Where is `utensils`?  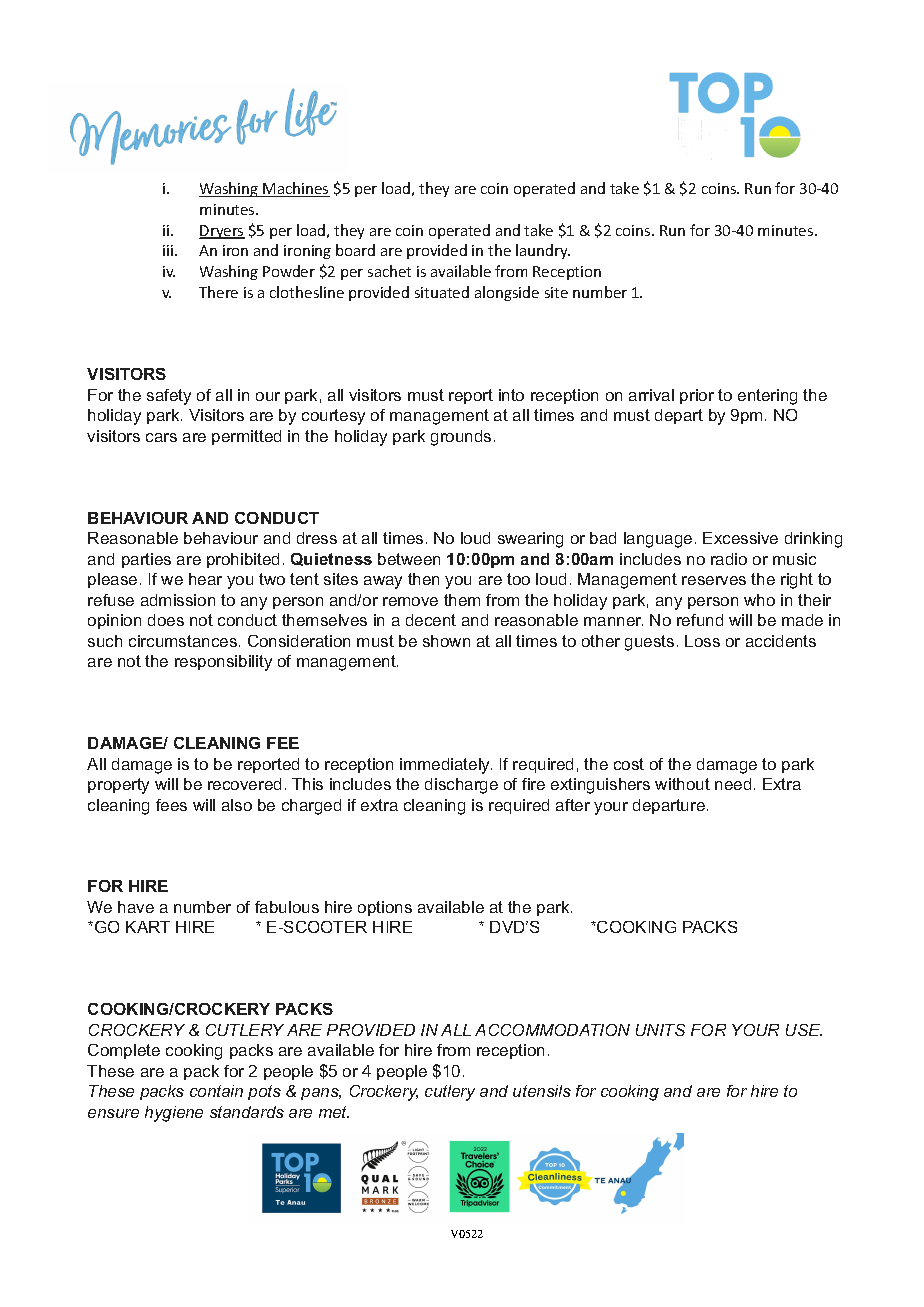 utensils is located at coordinates (542, 1091).
